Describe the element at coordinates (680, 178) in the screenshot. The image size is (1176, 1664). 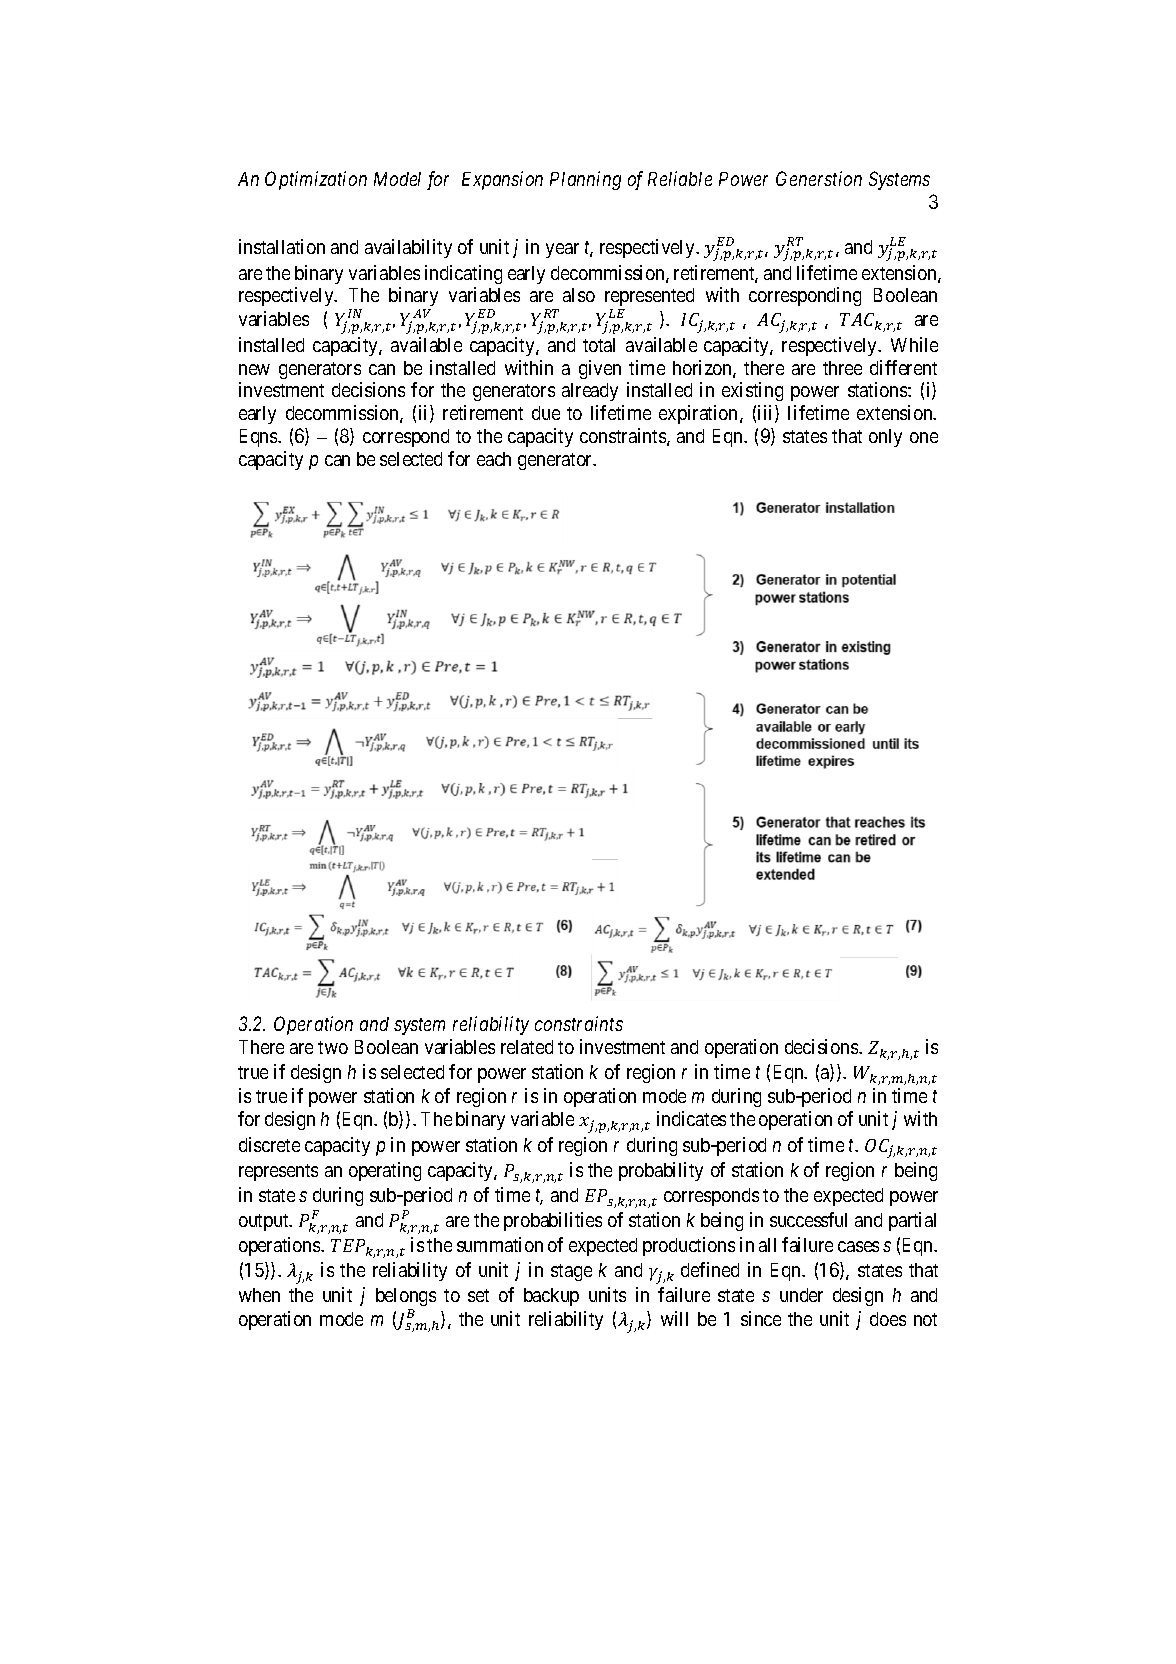
I see `Reliable` at that location.
